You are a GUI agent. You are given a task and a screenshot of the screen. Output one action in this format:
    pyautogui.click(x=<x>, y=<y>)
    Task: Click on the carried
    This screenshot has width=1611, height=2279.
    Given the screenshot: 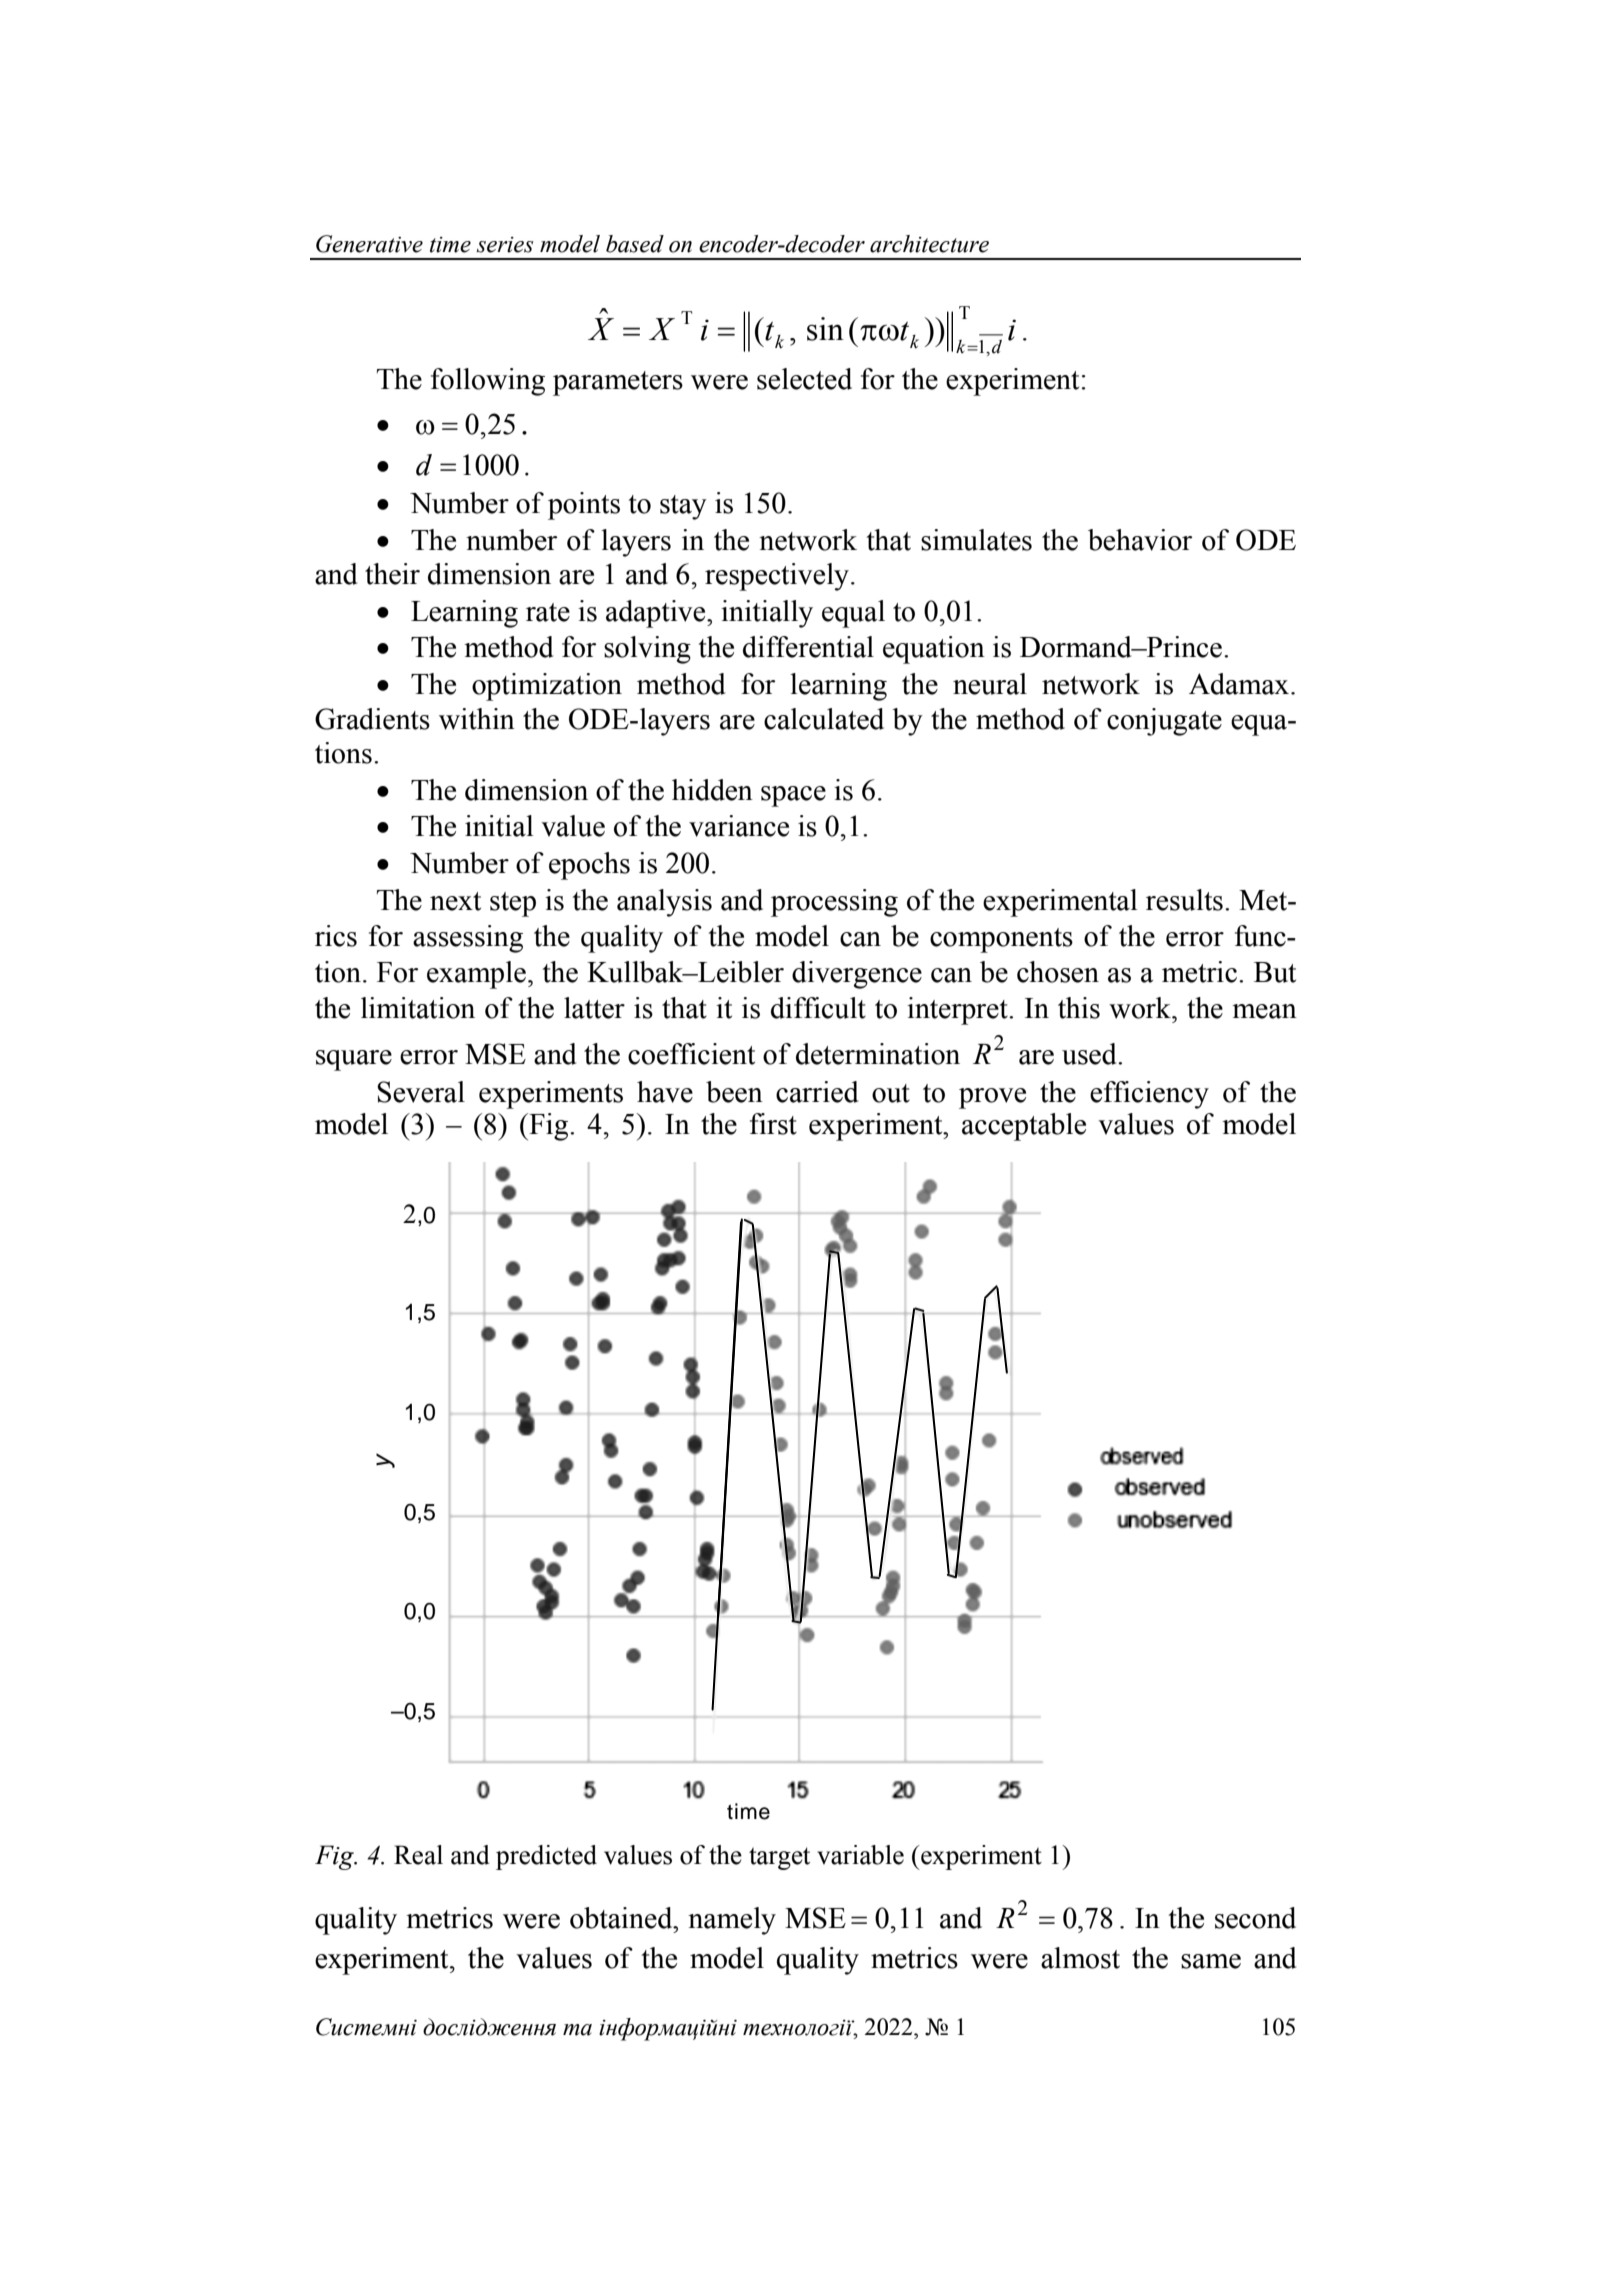 What is the action you would take?
    pyautogui.click(x=817, y=1092)
